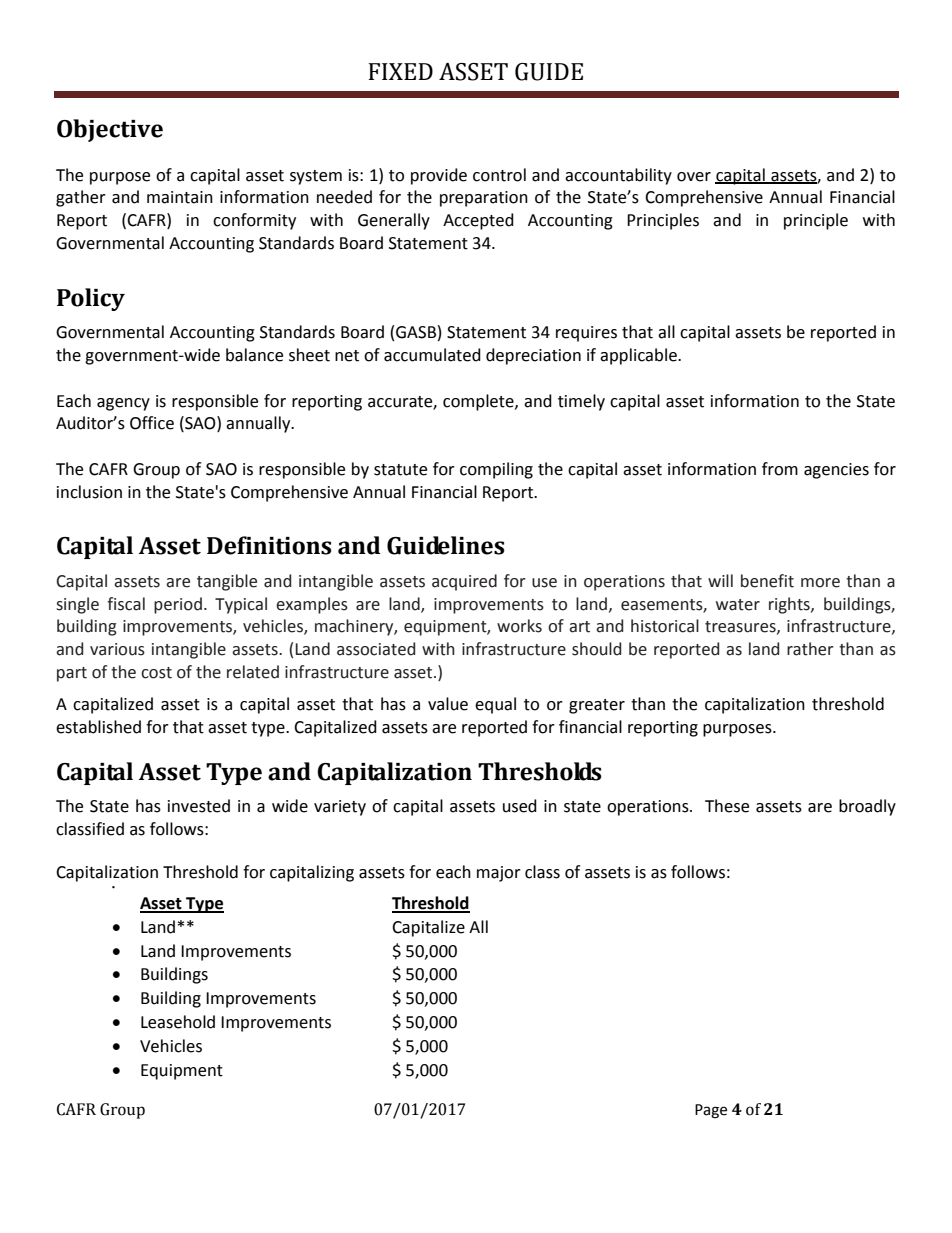  What do you see at coordinates (618, 176) in the image?
I see `accountability` at bounding box center [618, 176].
